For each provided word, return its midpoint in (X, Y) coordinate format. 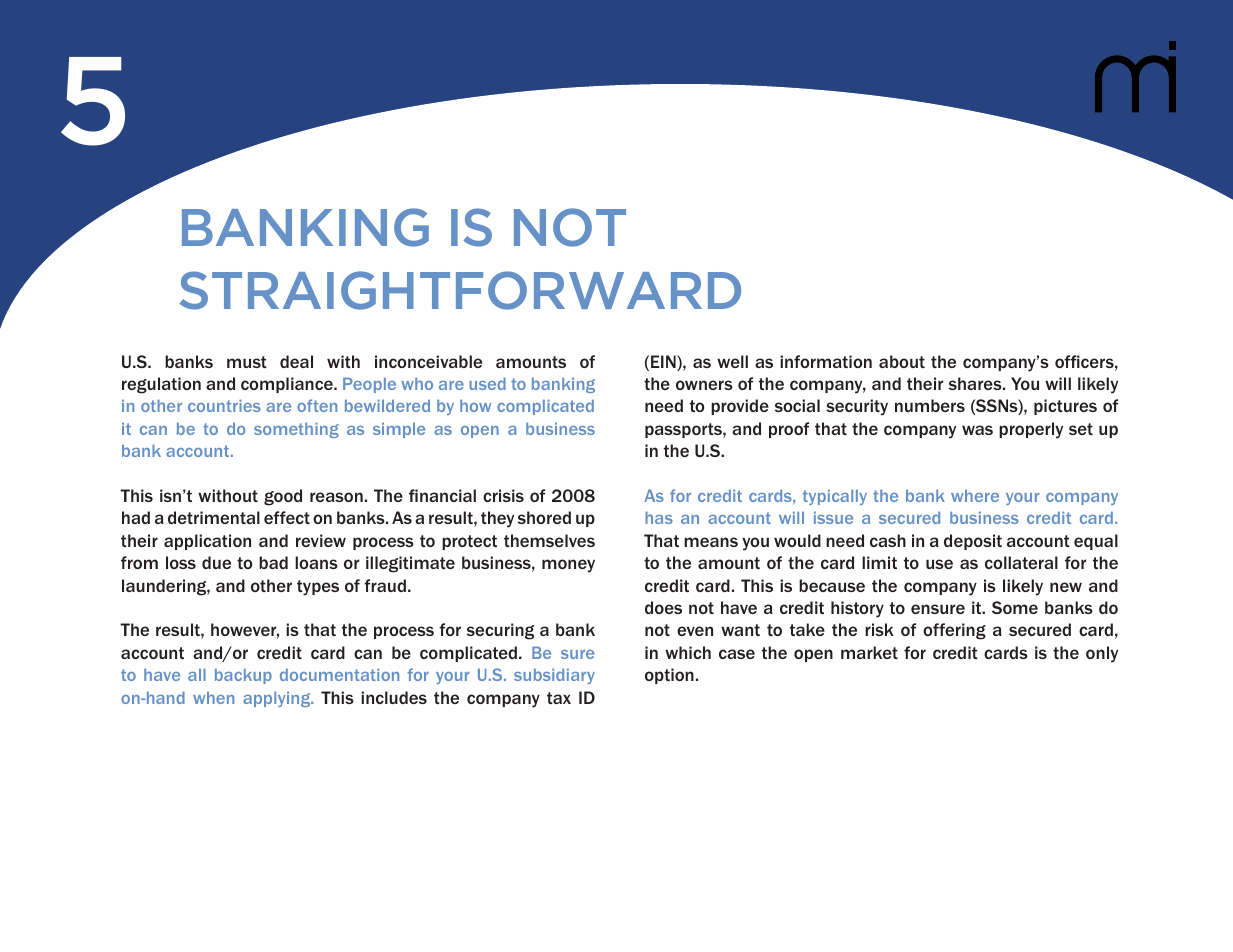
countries (224, 406)
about (902, 361)
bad (273, 562)
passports (684, 430)
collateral (1021, 562)
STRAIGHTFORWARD (460, 290)
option (669, 676)
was (977, 430)
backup (243, 676)
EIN (664, 361)
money (568, 566)
